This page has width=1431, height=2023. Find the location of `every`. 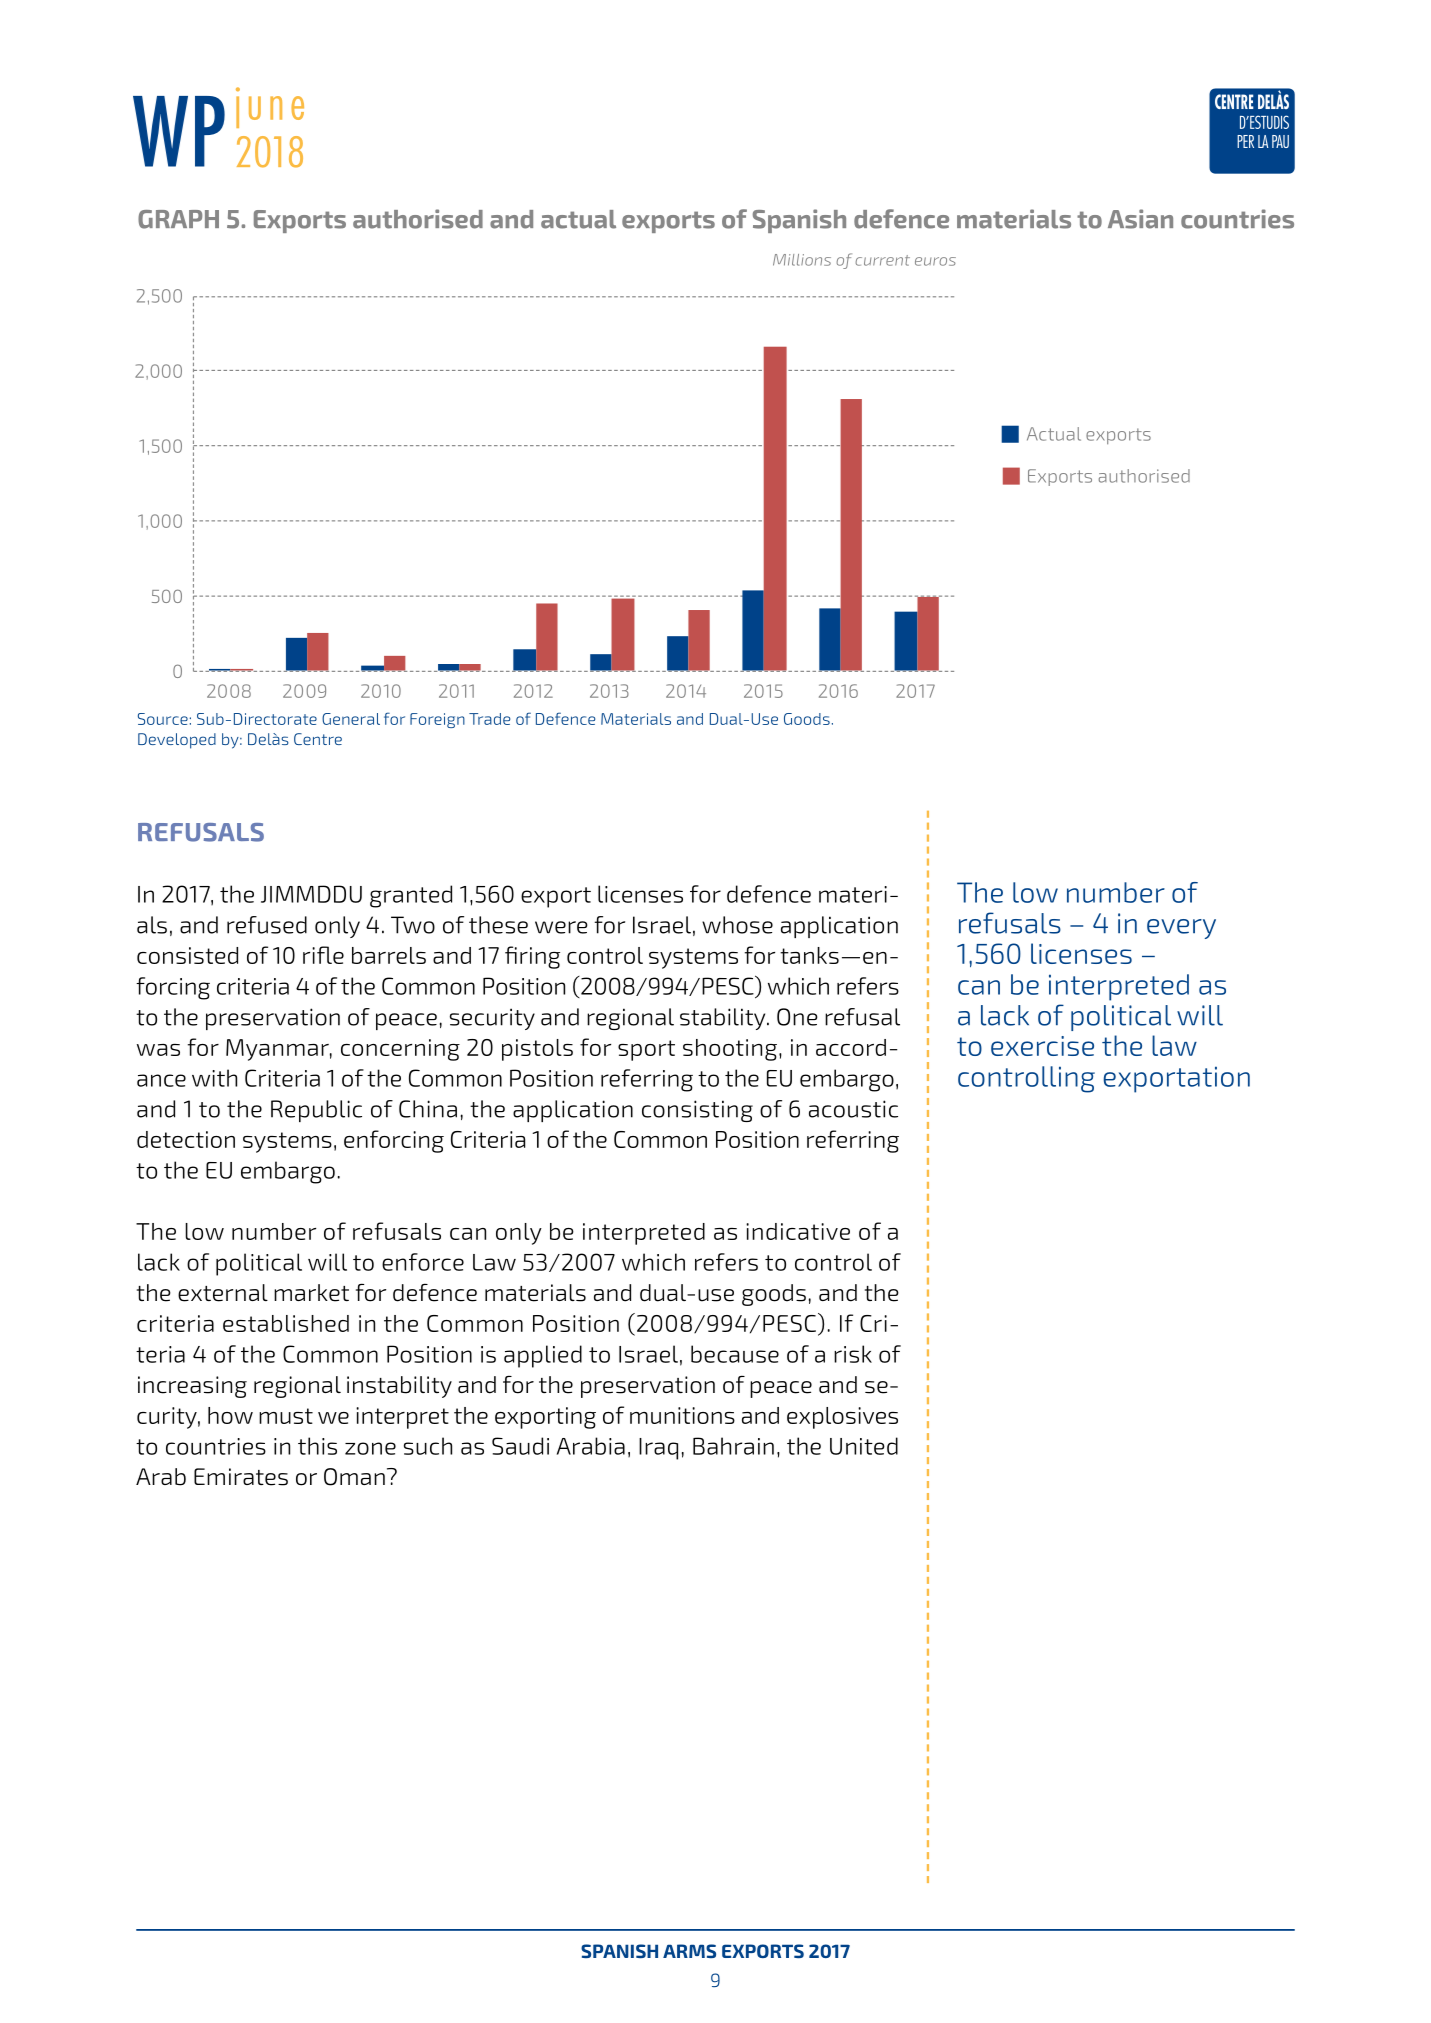

every is located at coordinates (1181, 929).
